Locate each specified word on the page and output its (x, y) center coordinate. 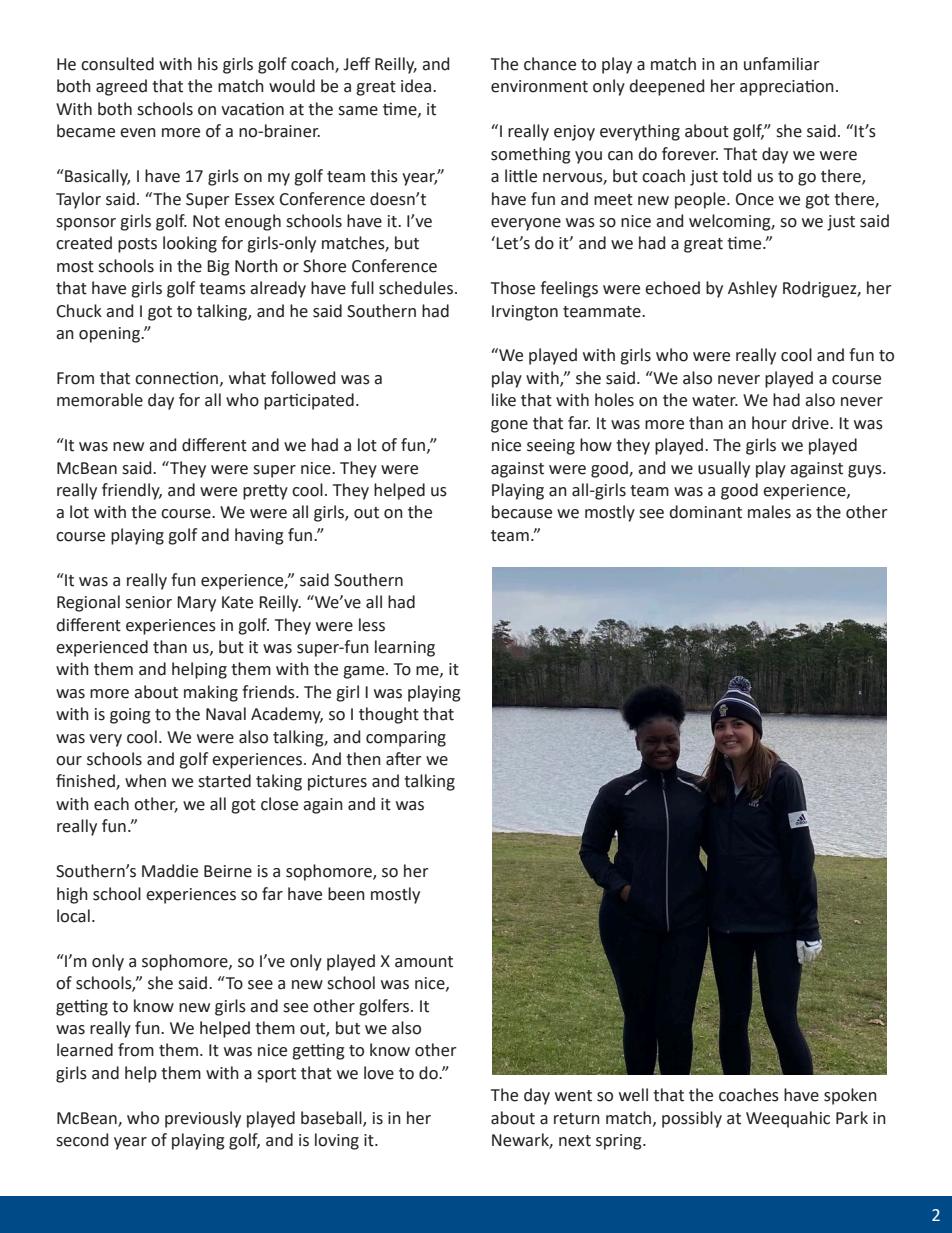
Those (513, 288)
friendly (132, 491)
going (130, 716)
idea (417, 86)
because (522, 512)
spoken (850, 1096)
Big (218, 268)
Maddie (170, 871)
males (769, 512)
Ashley (752, 289)
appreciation (787, 88)
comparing (406, 739)
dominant (705, 512)
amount (424, 962)
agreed (121, 87)
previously (203, 1119)
